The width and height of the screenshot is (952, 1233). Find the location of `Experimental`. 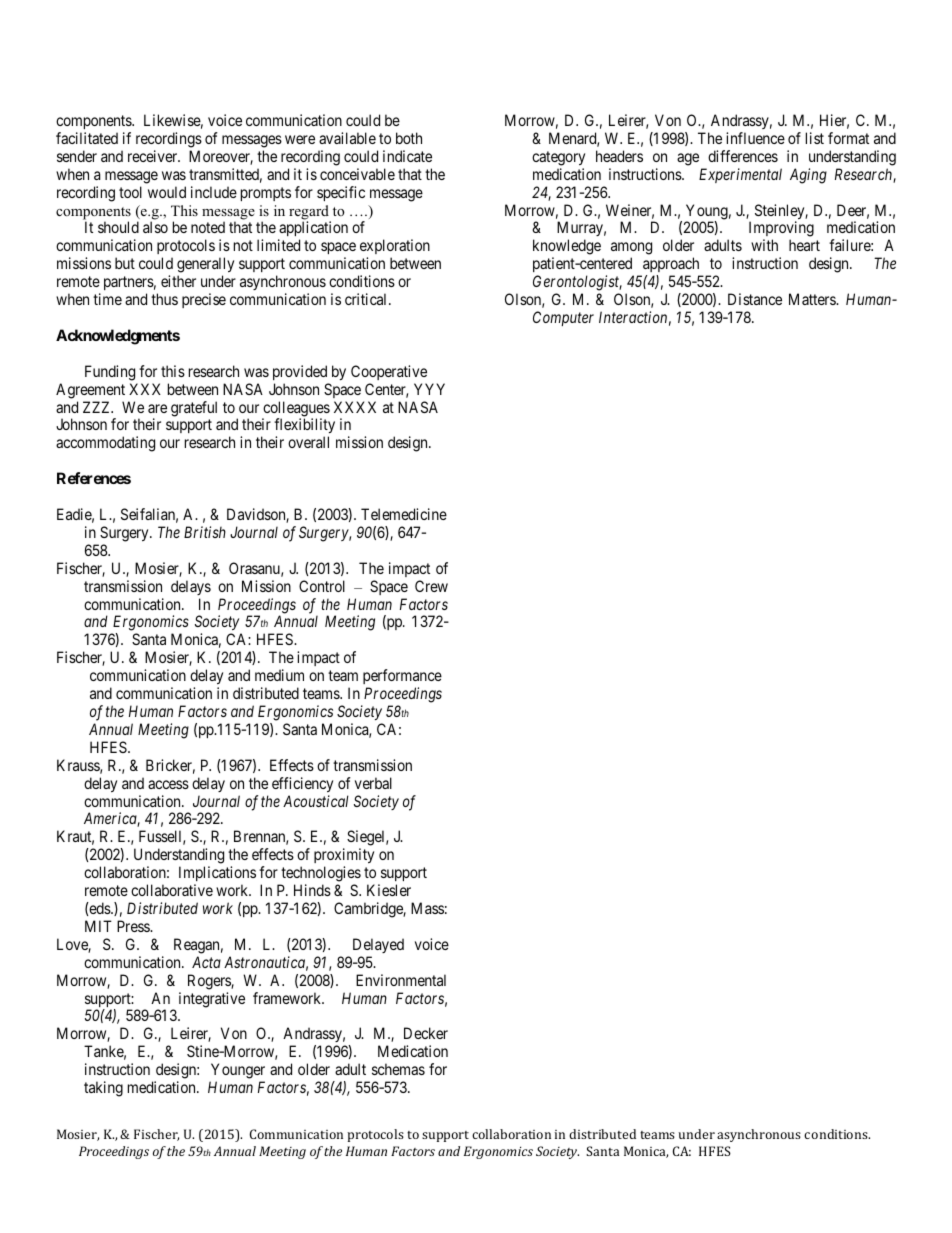

Experimental is located at coordinates (740, 175).
